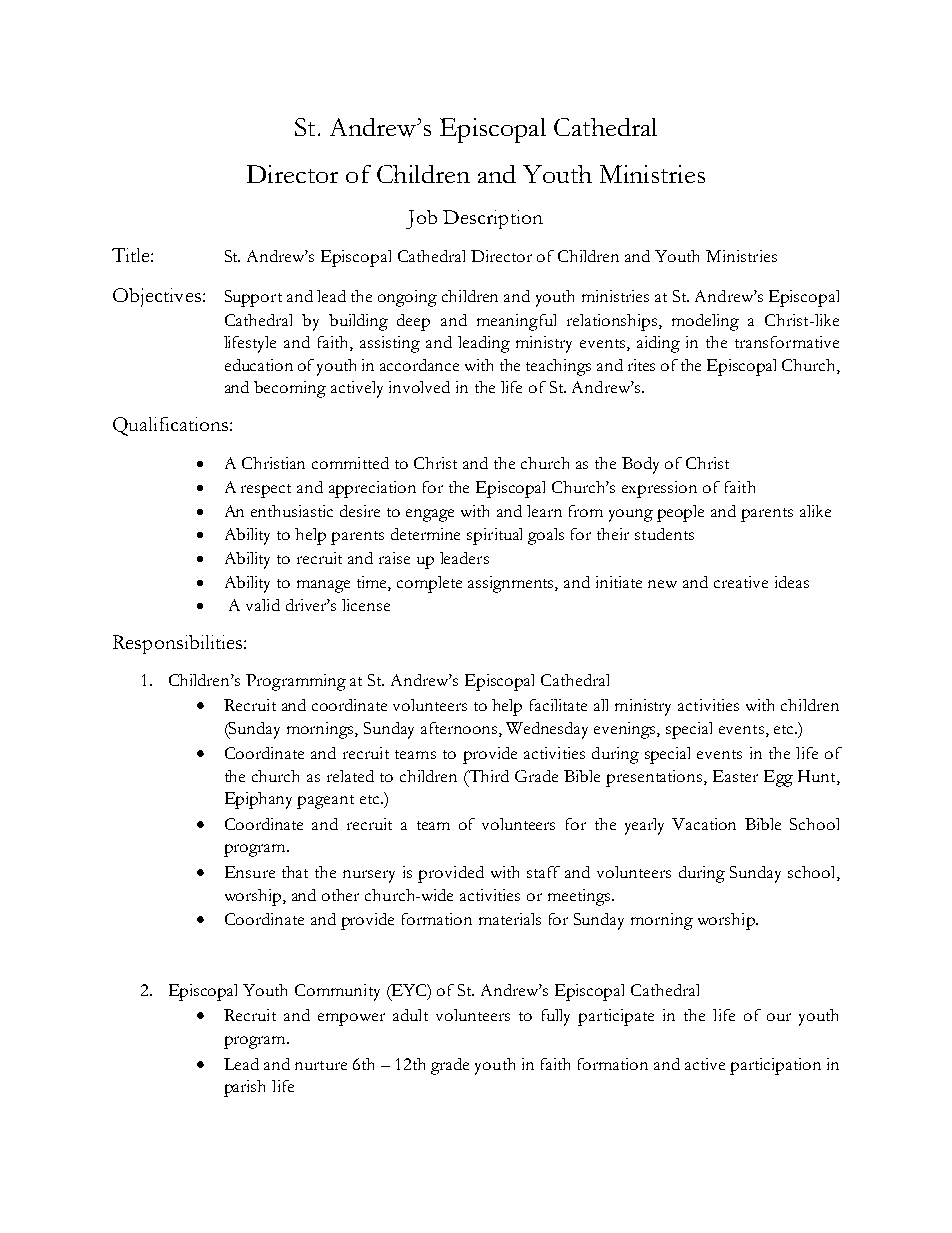 This screenshot has width=952, height=1233. What do you see at coordinates (705, 322) in the screenshot?
I see `modeling` at bounding box center [705, 322].
